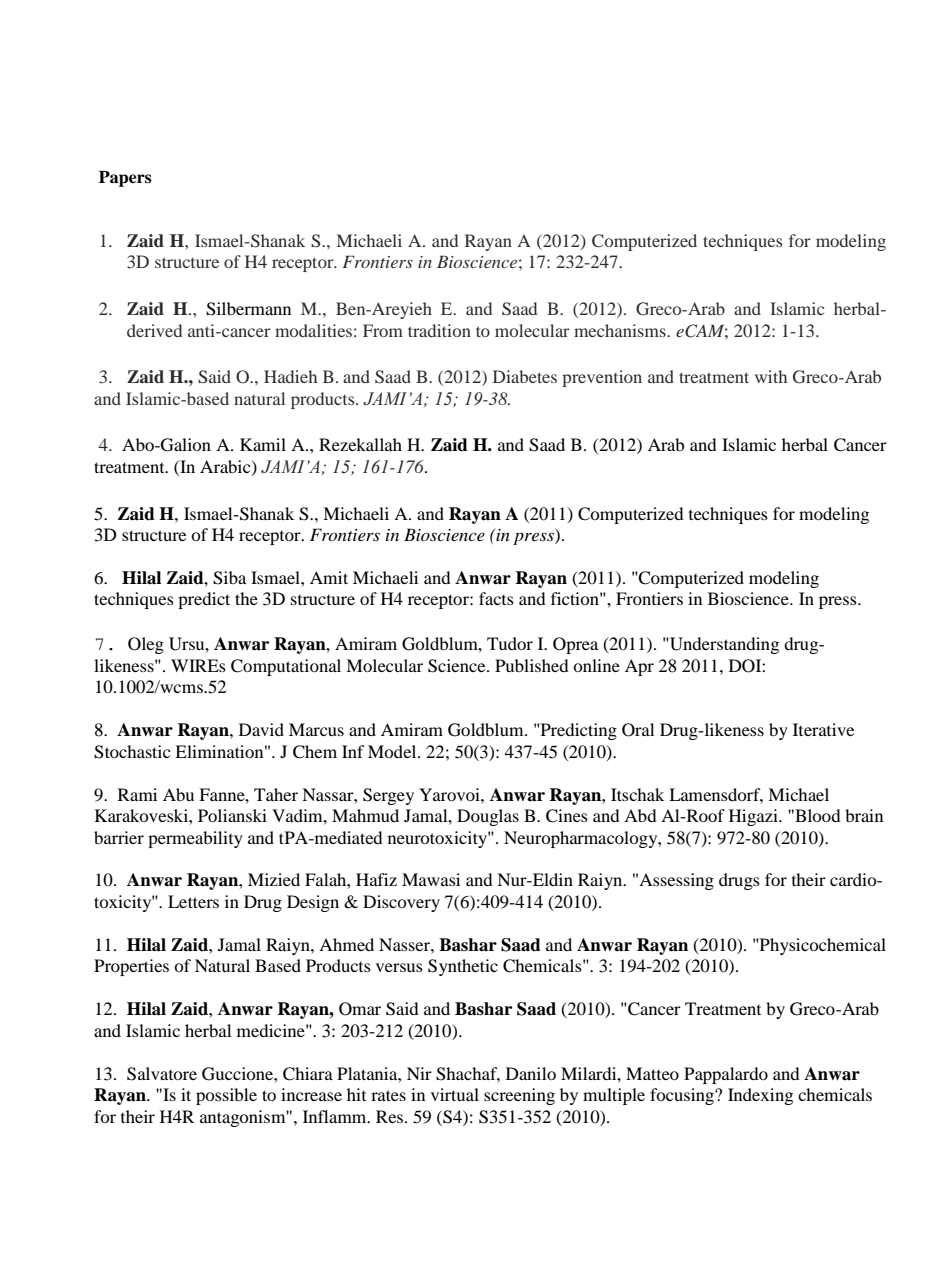  What do you see at coordinates (195, 839) in the document?
I see `permeability` at bounding box center [195, 839].
